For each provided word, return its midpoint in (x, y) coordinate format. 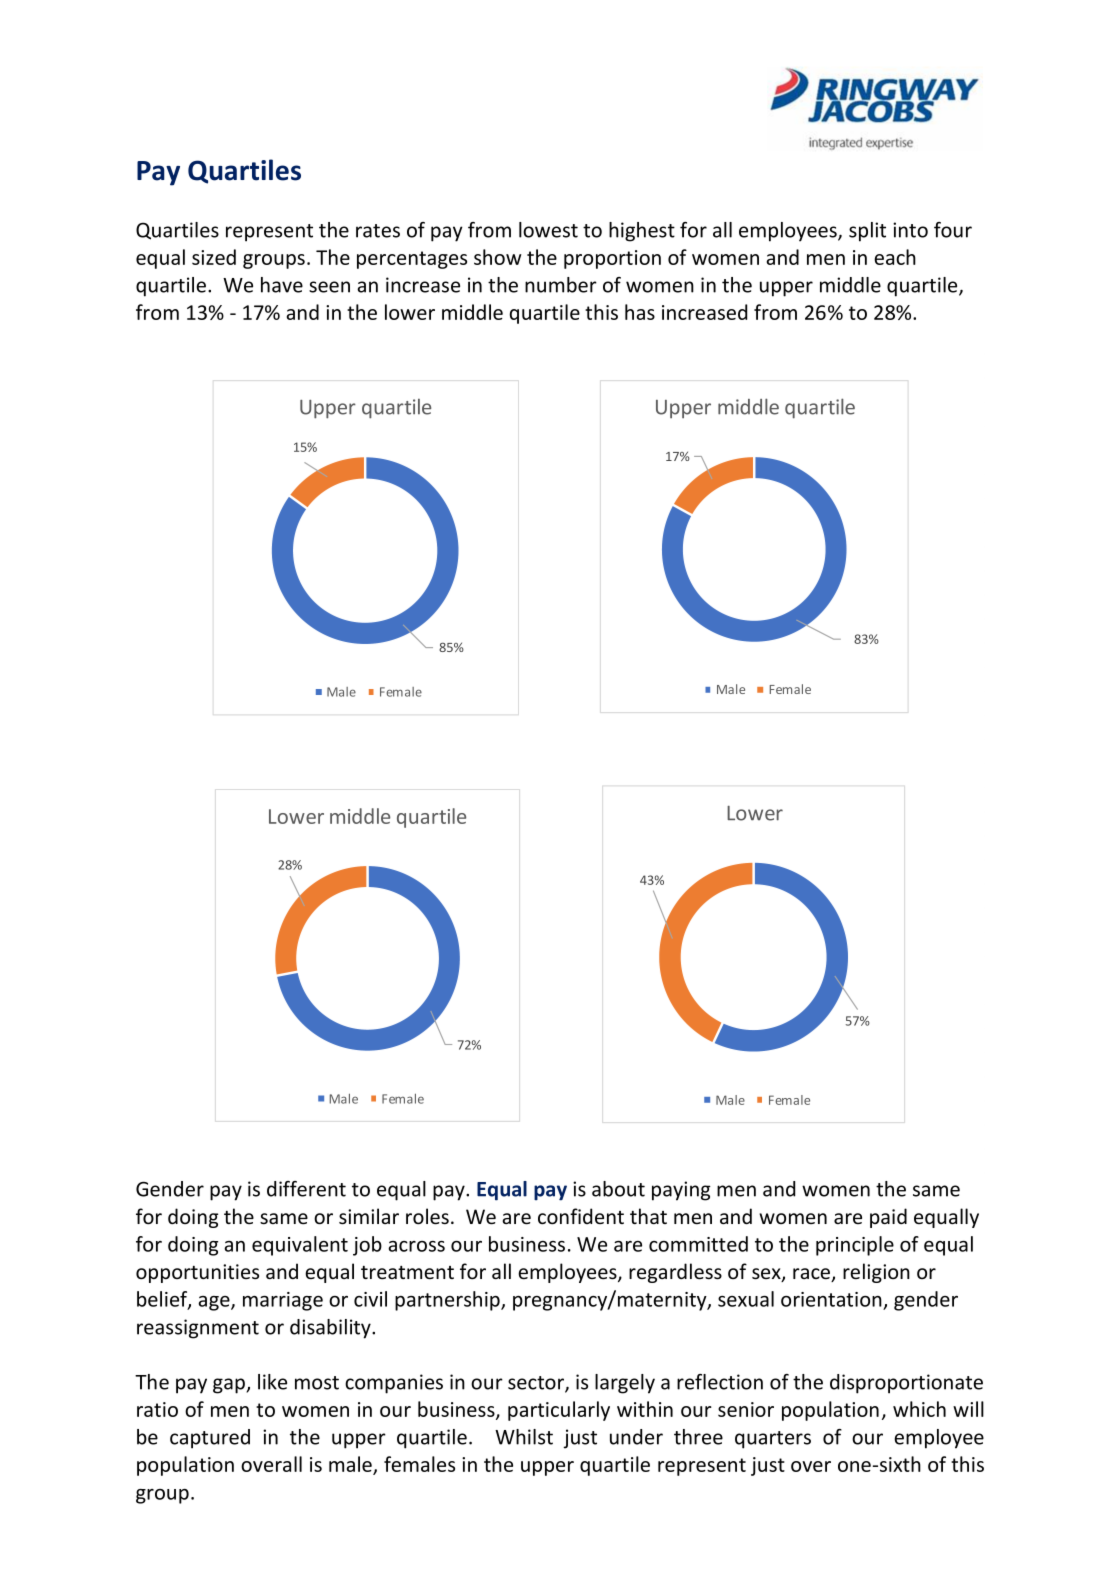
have (282, 285)
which (919, 1409)
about (618, 1189)
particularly (559, 1411)
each (895, 257)
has (640, 312)
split (867, 232)
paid (888, 1218)
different (306, 1189)
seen (329, 287)
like (272, 1382)
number (561, 285)
